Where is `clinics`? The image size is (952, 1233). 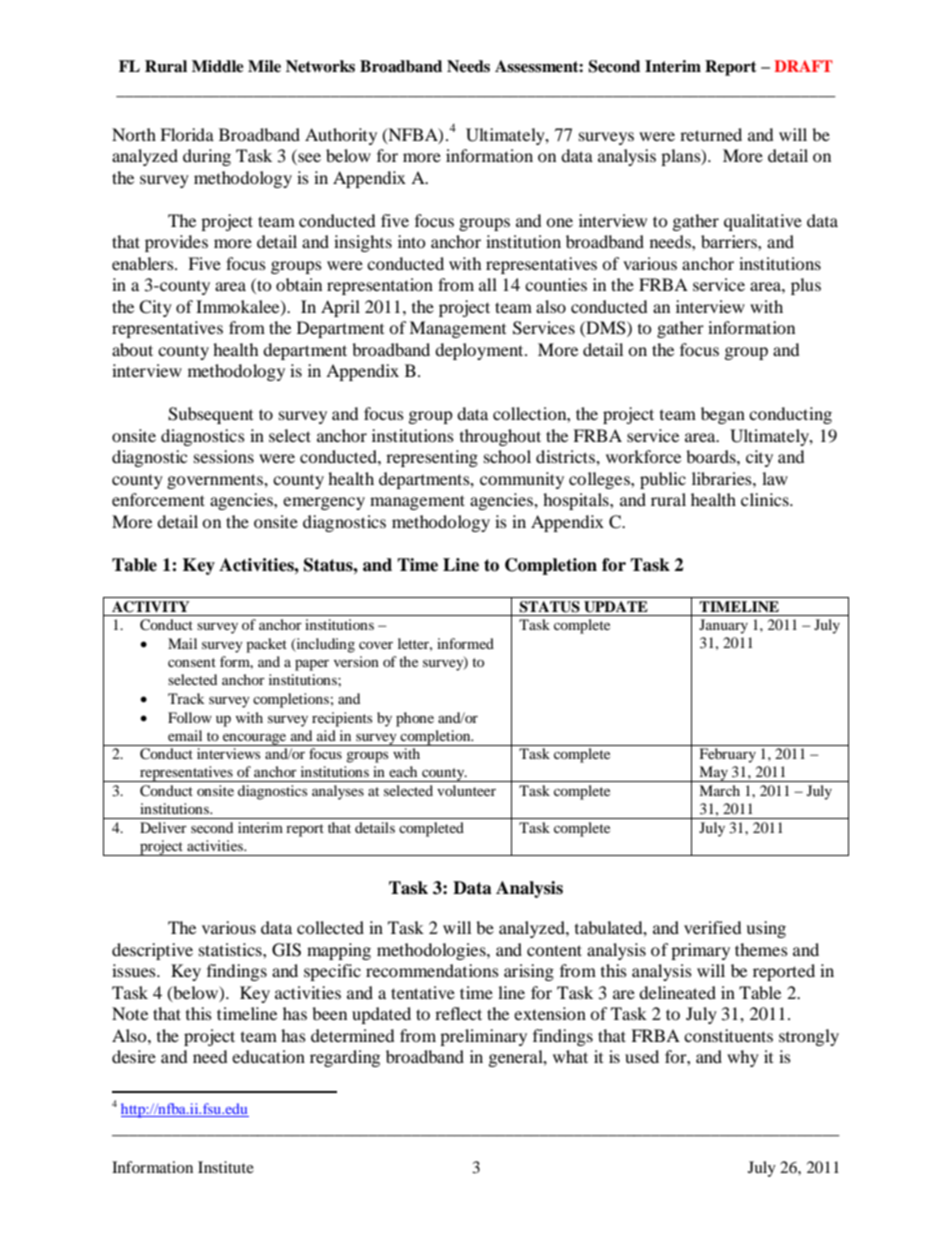 clinics is located at coordinates (766, 499).
